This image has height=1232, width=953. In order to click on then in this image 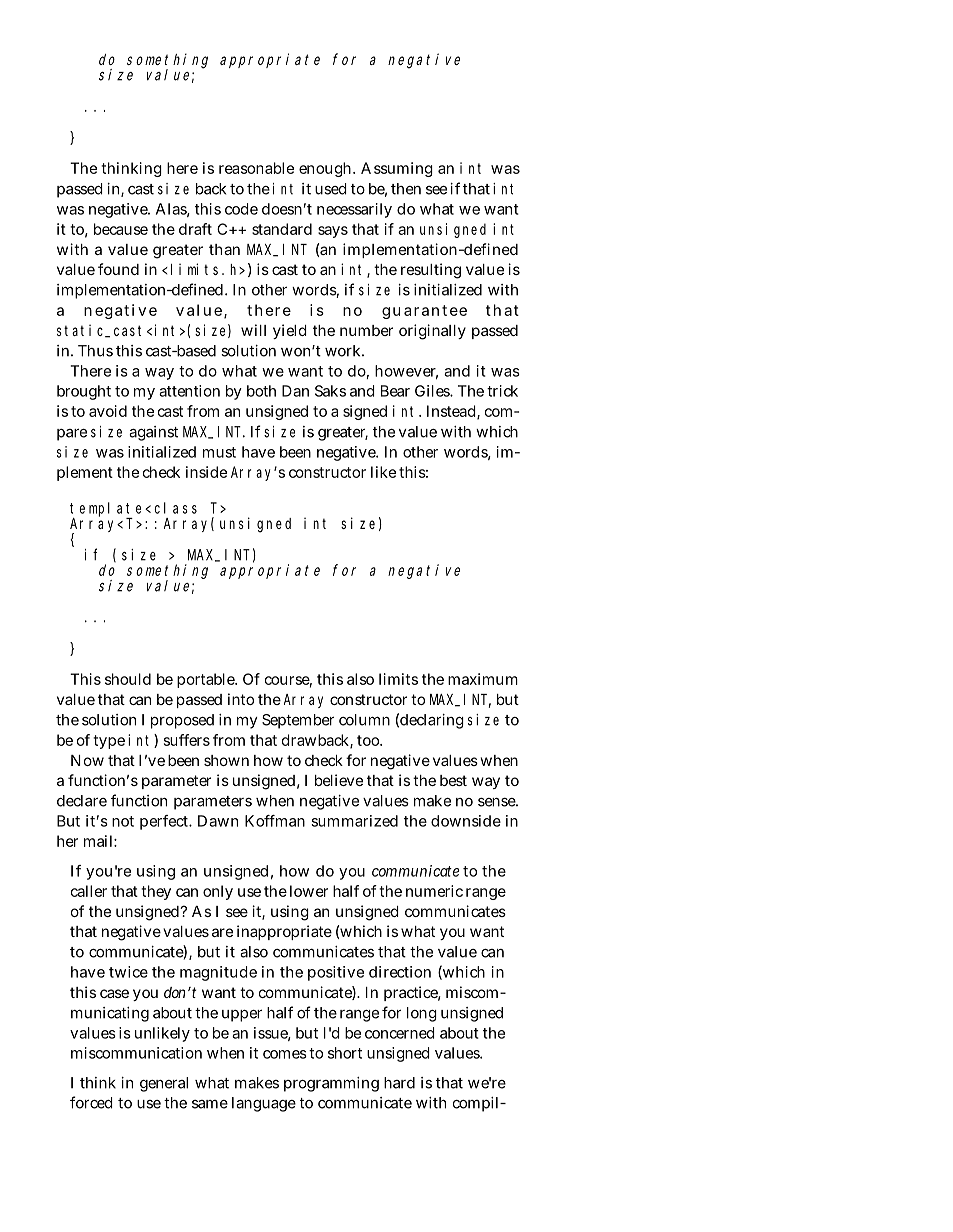, I will do `click(406, 189)`.
